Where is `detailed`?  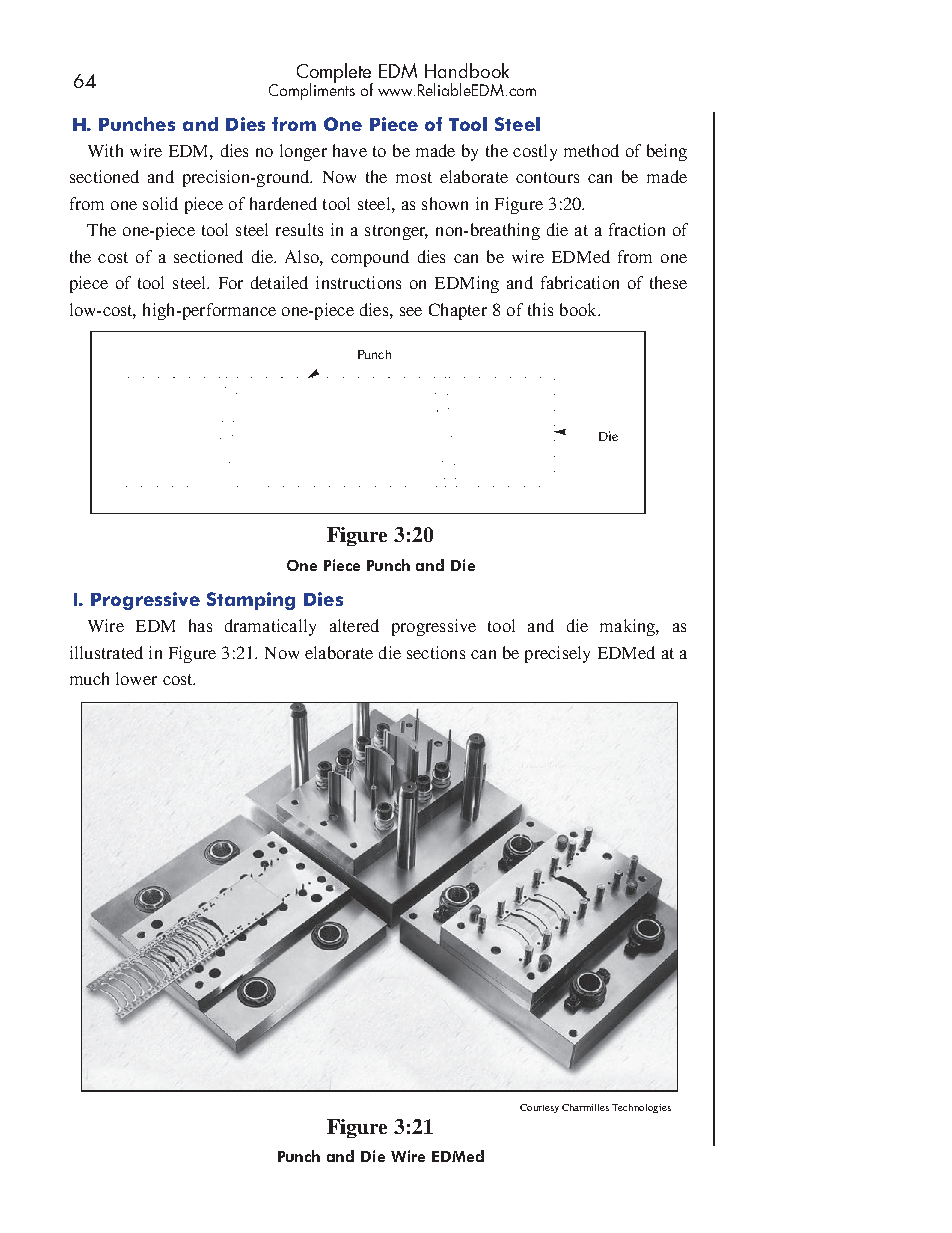 detailed is located at coordinates (279, 282).
